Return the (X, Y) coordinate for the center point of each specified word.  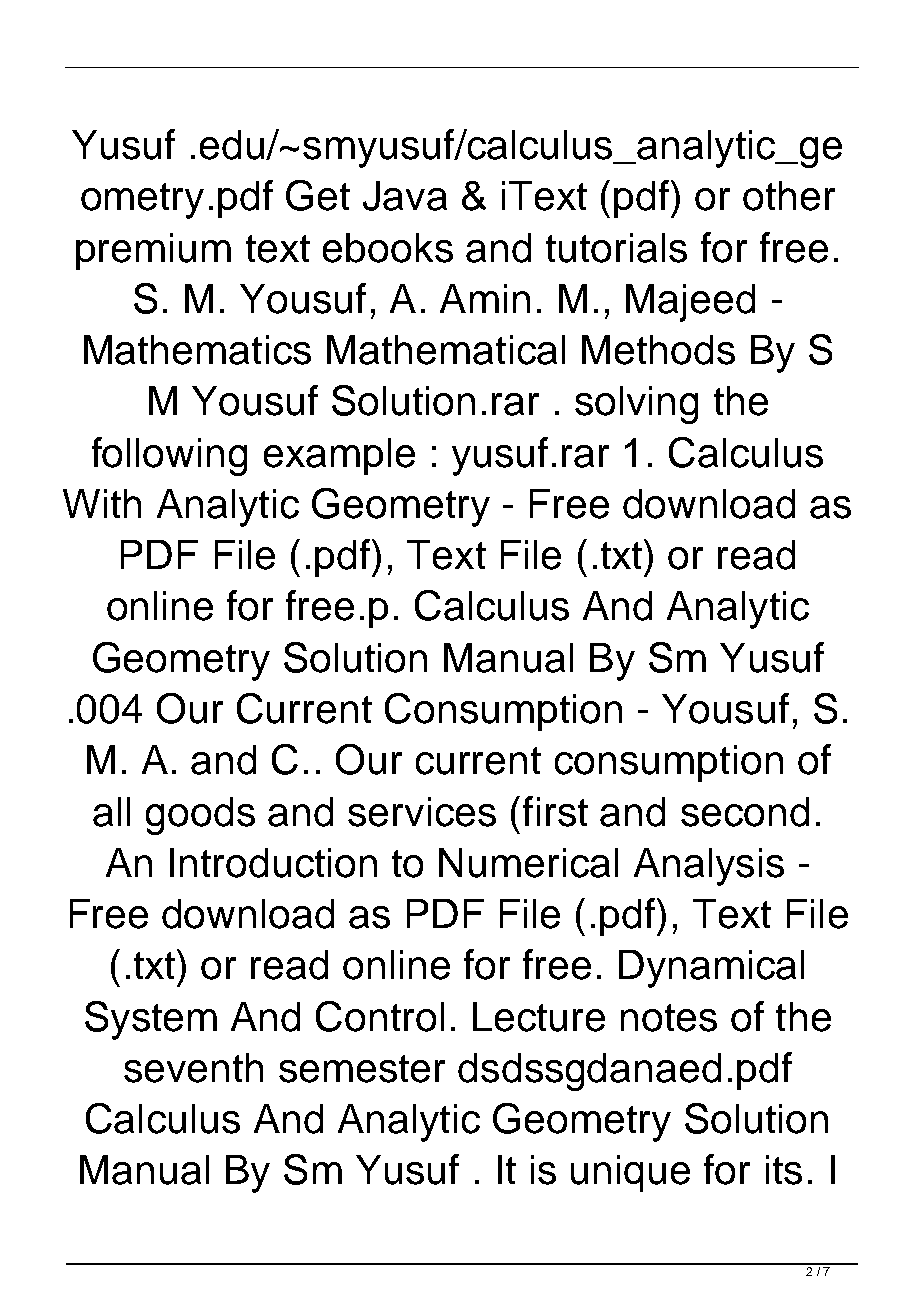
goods (200, 816)
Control (380, 1016)
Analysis (709, 867)
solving (636, 405)
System (151, 1020)
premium (153, 251)
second (745, 812)
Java (405, 196)
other (789, 196)
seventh (193, 1068)
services (422, 812)
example (339, 456)
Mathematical (446, 350)
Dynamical (711, 969)
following (169, 456)
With (102, 503)
